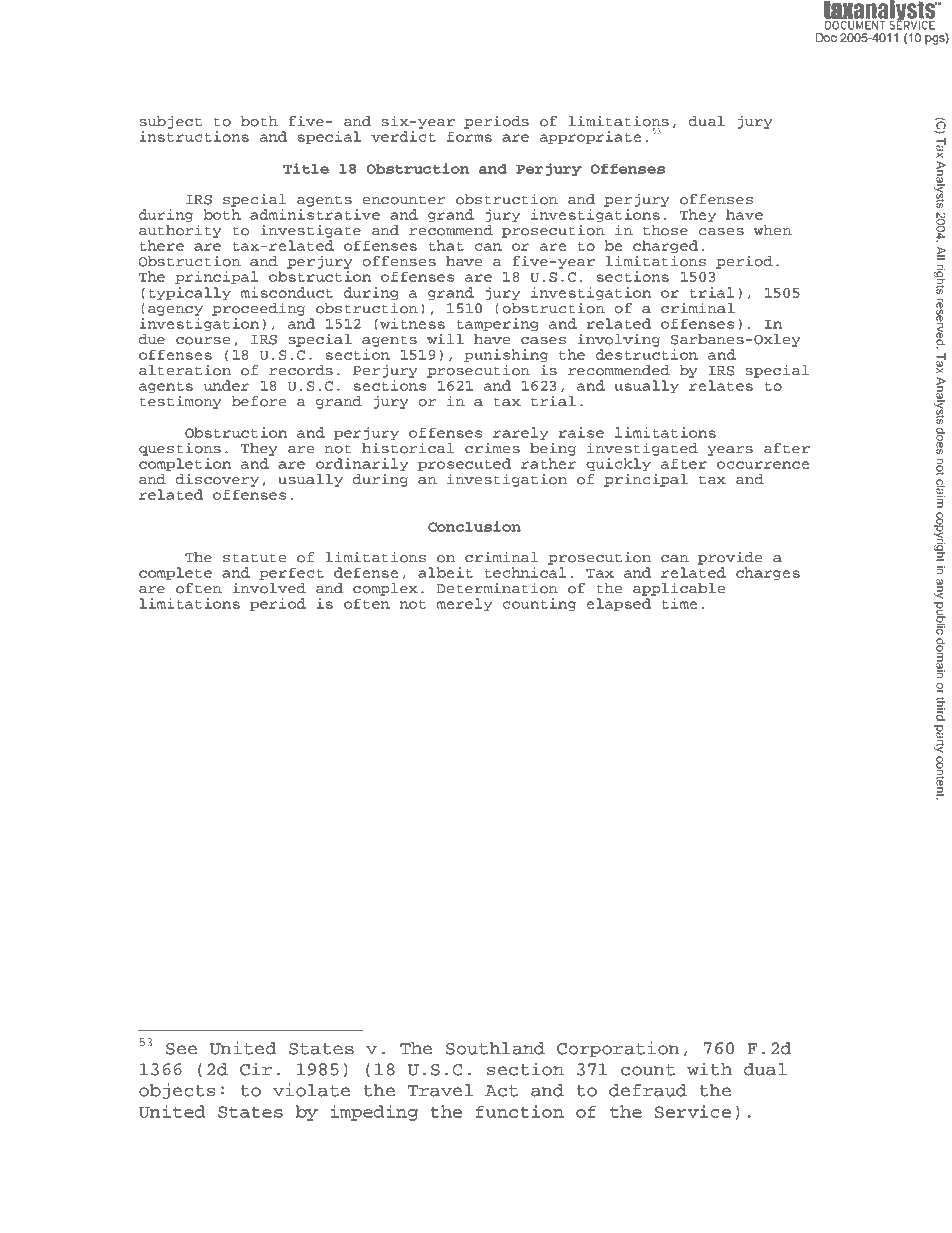  What do you see at coordinates (177, 1091) in the document?
I see `objects` at bounding box center [177, 1091].
